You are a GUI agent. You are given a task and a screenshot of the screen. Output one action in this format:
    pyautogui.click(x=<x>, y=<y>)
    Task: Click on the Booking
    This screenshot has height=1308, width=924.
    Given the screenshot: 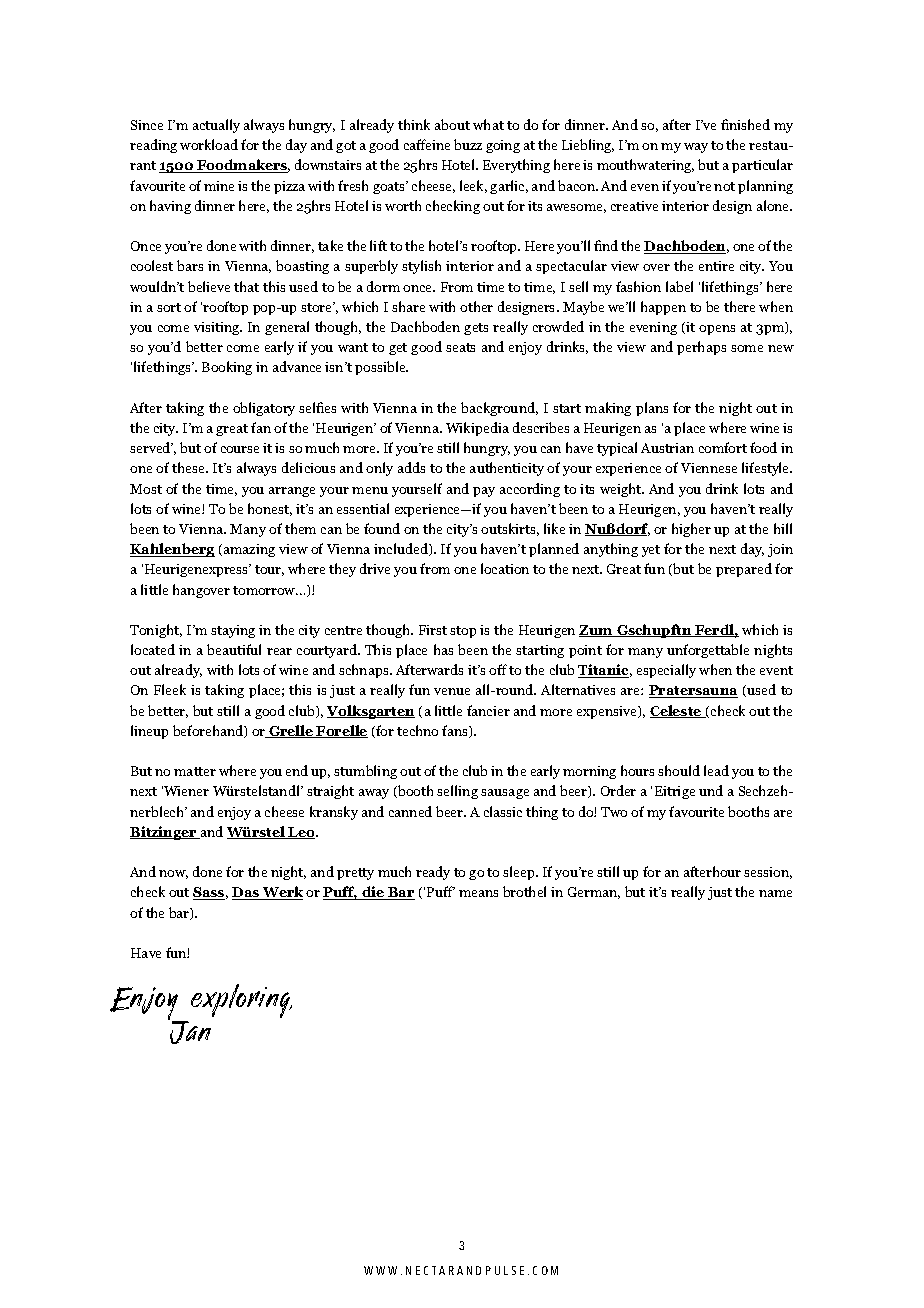 What is the action you would take?
    pyautogui.click(x=227, y=368)
